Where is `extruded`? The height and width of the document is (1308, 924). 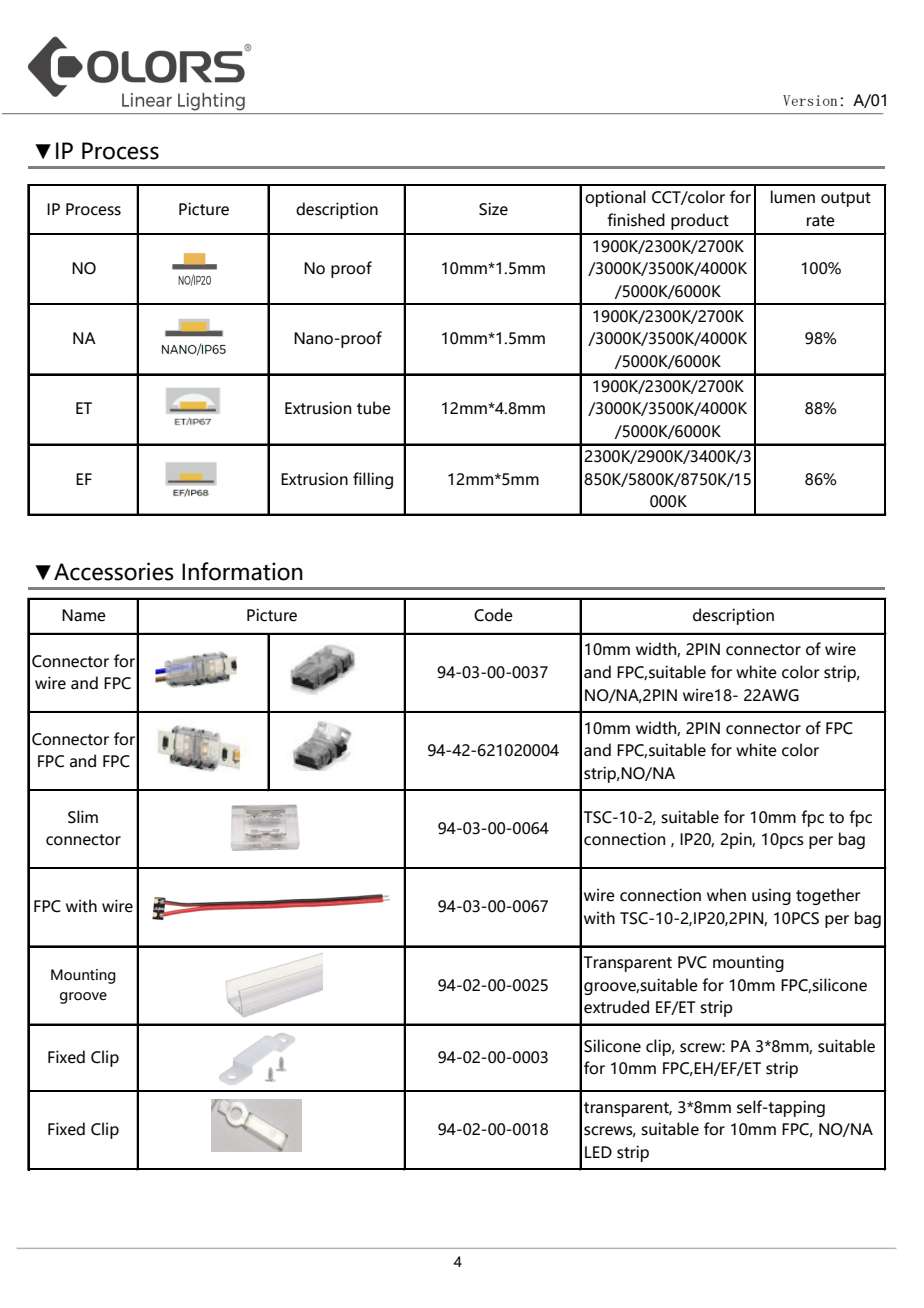
extruded is located at coordinates (616, 1007).
